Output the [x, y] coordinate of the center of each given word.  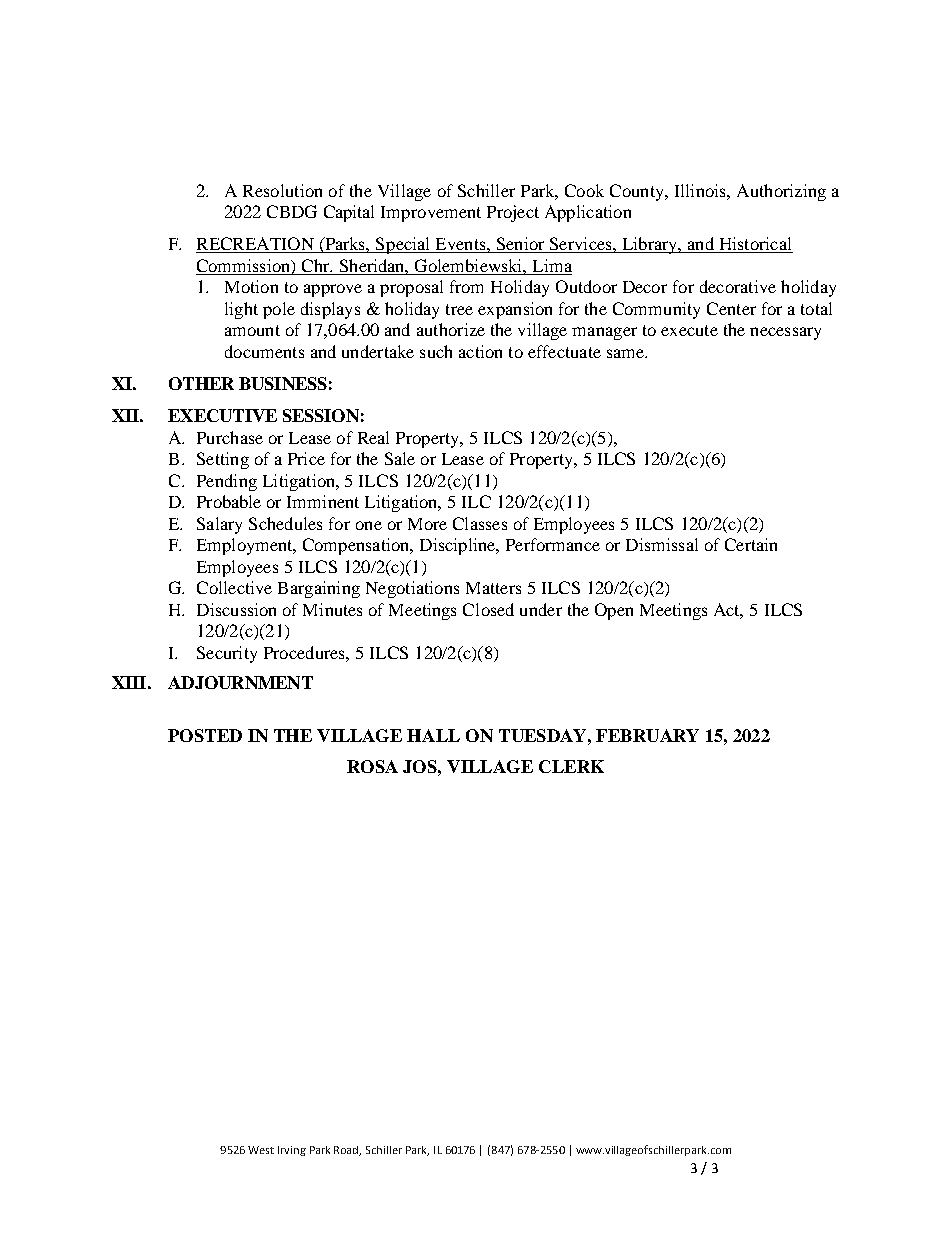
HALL [433, 735]
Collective [234, 587]
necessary [785, 333]
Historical [754, 245]
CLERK [571, 766]
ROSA [372, 766]
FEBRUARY [647, 735]
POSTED [205, 735]
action [480, 351]
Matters [493, 588]
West [261, 1150]
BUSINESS [283, 383]
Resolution [282, 190]
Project [513, 213]
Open [614, 611]
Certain [751, 544]
